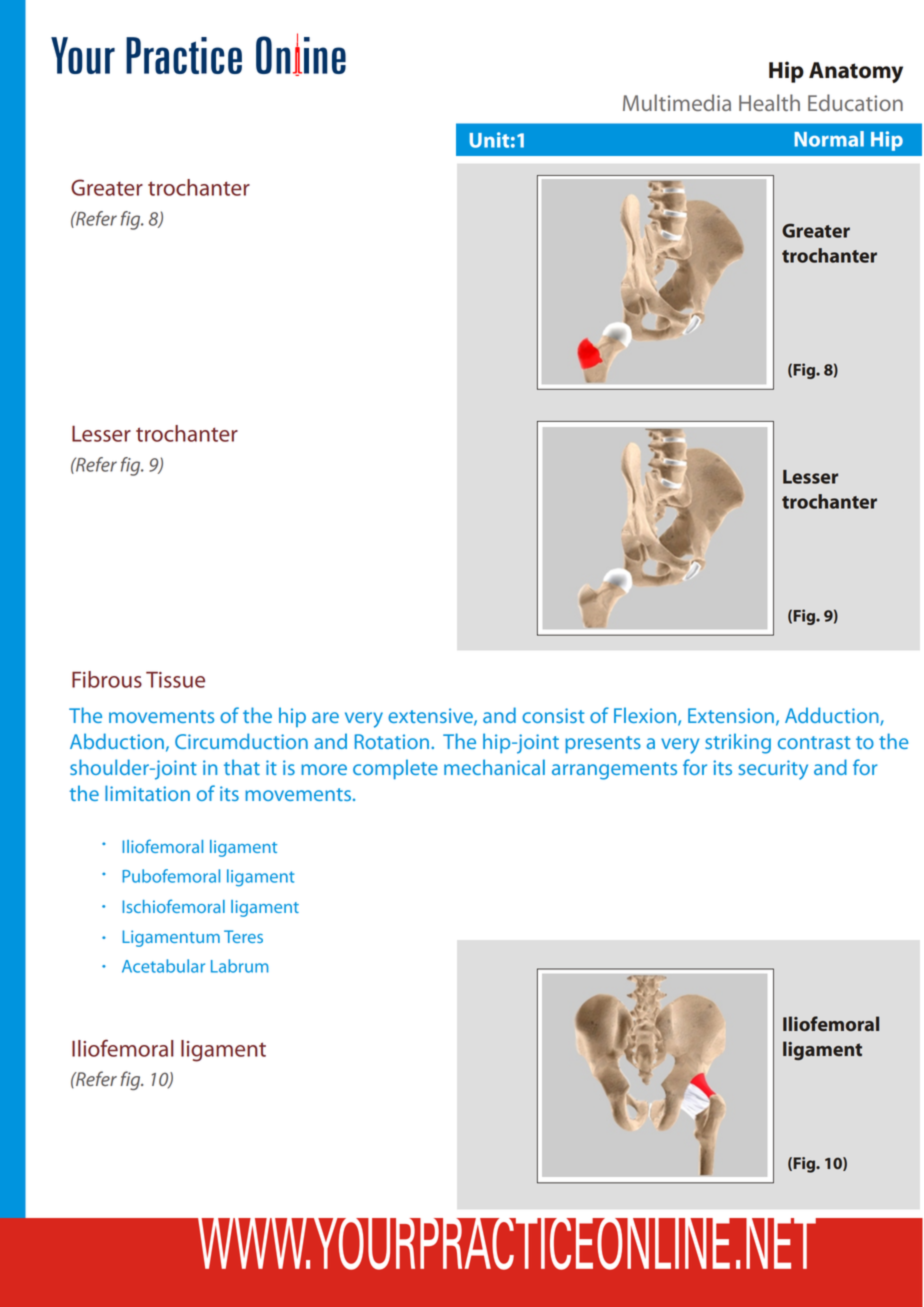  Describe the element at coordinates (855, 102) in the page. I see `Education` at that location.
